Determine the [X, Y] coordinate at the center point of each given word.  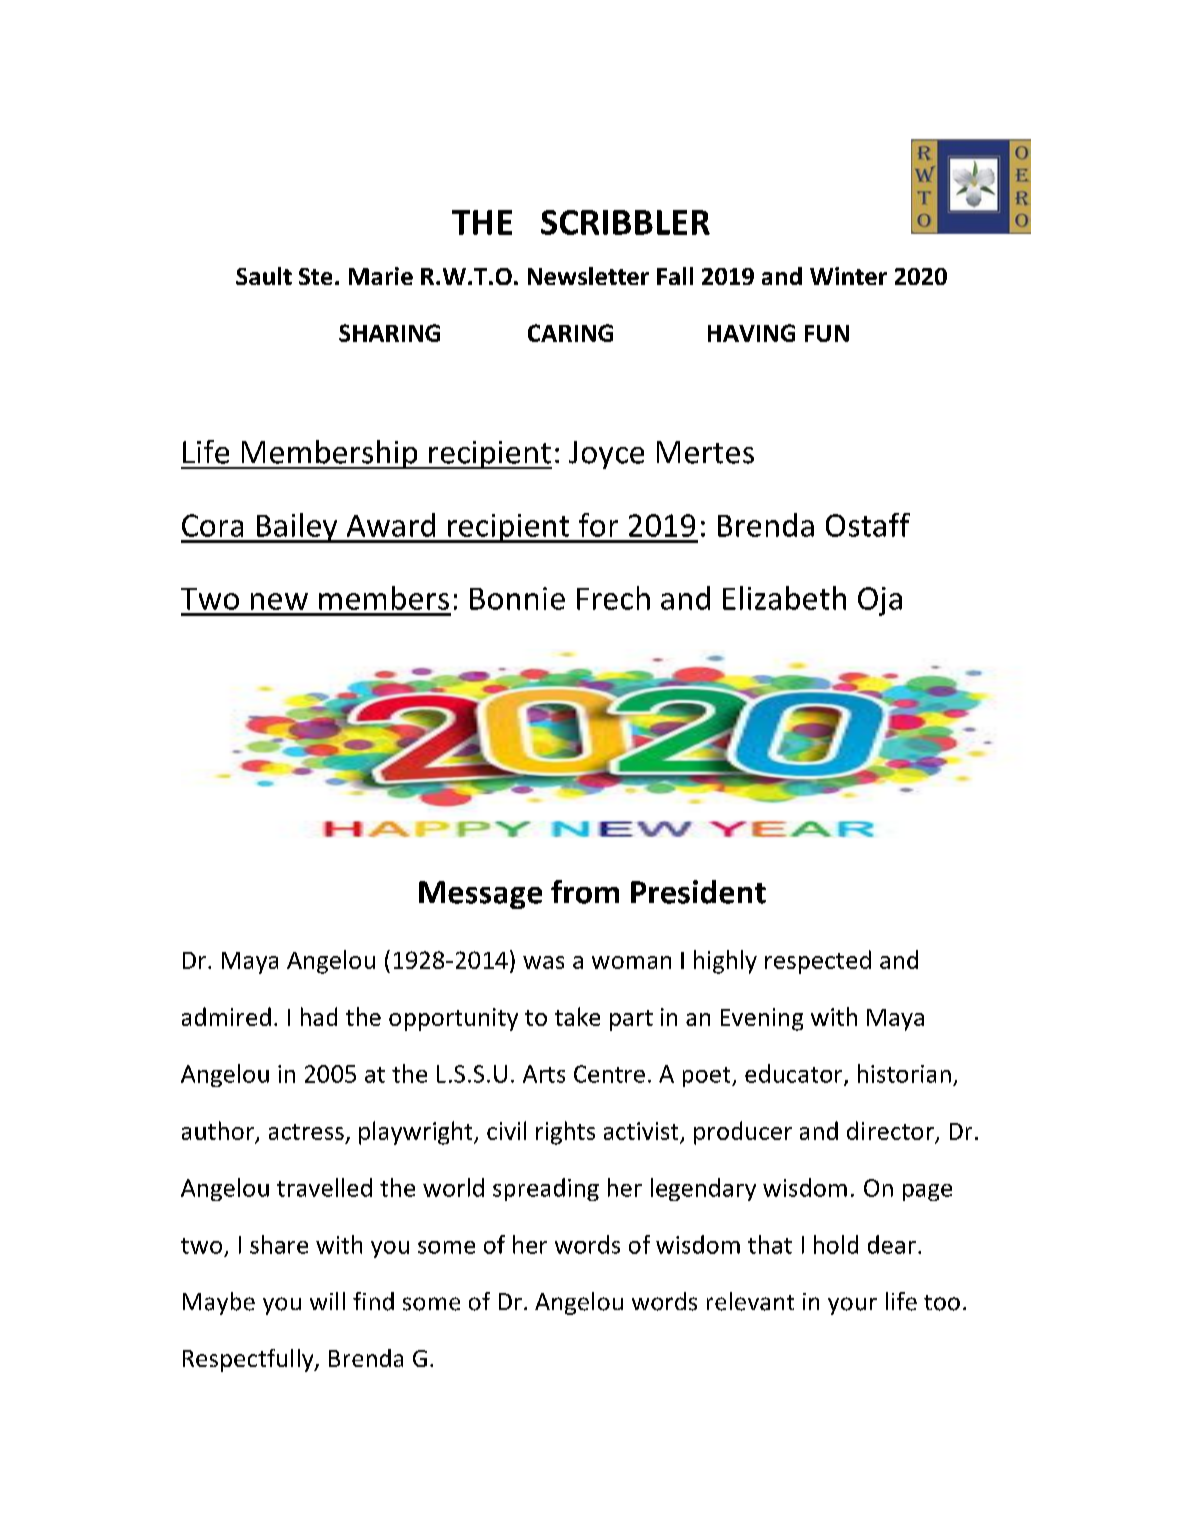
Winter [848, 276]
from [585, 892]
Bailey [297, 528]
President [698, 892]
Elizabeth [784, 598]
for [598, 525]
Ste [315, 276]
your [852, 1306]
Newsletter [588, 276]
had [319, 1016]
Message [480, 895]
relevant [750, 1301]
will [327, 1301]
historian [904, 1073]
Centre [609, 1074]
